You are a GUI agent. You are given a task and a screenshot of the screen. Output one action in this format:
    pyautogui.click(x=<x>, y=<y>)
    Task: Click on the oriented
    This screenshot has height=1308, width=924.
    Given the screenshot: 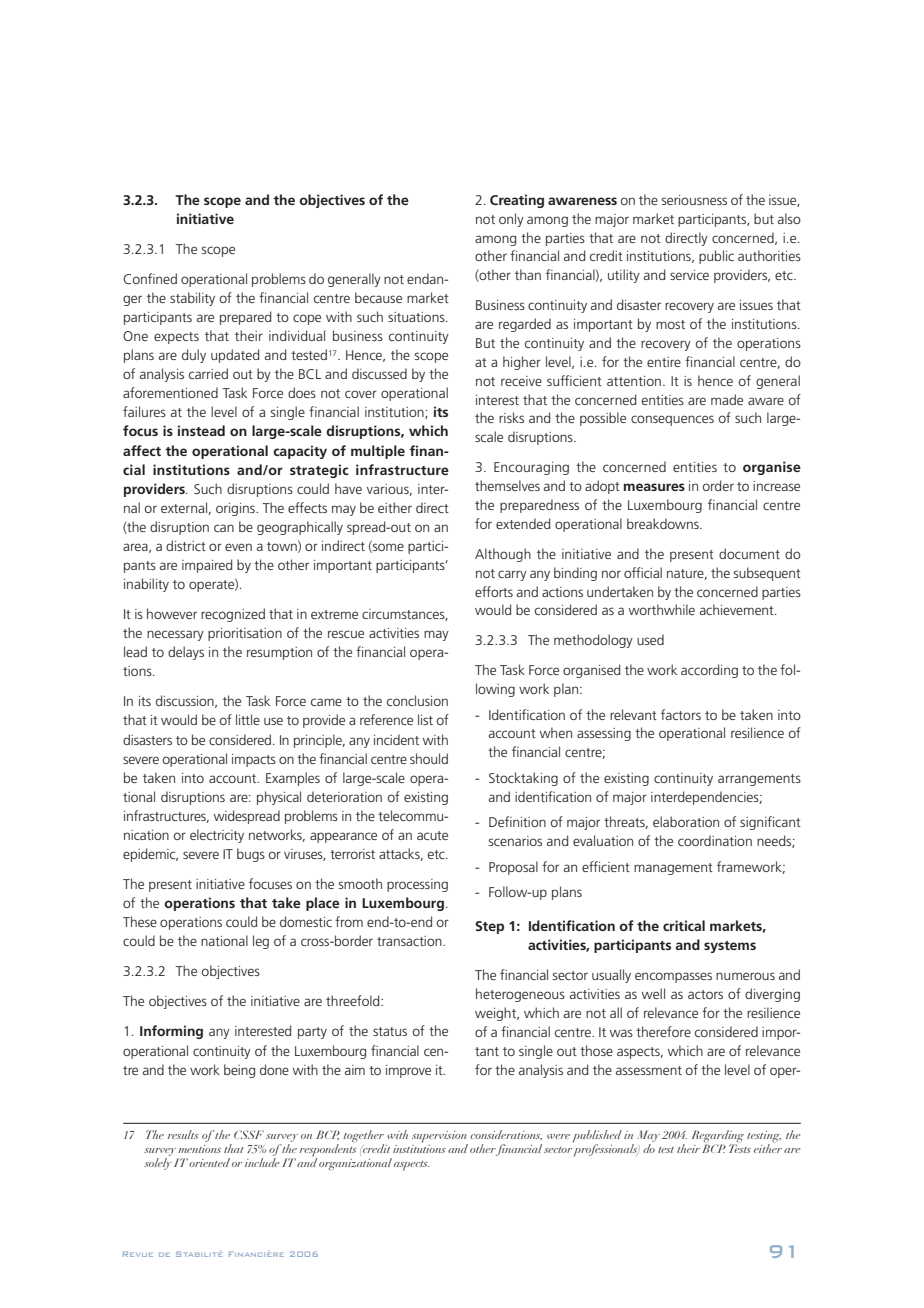 What is the action you would take?
    pyautogui.click(x=209, y=1162)
